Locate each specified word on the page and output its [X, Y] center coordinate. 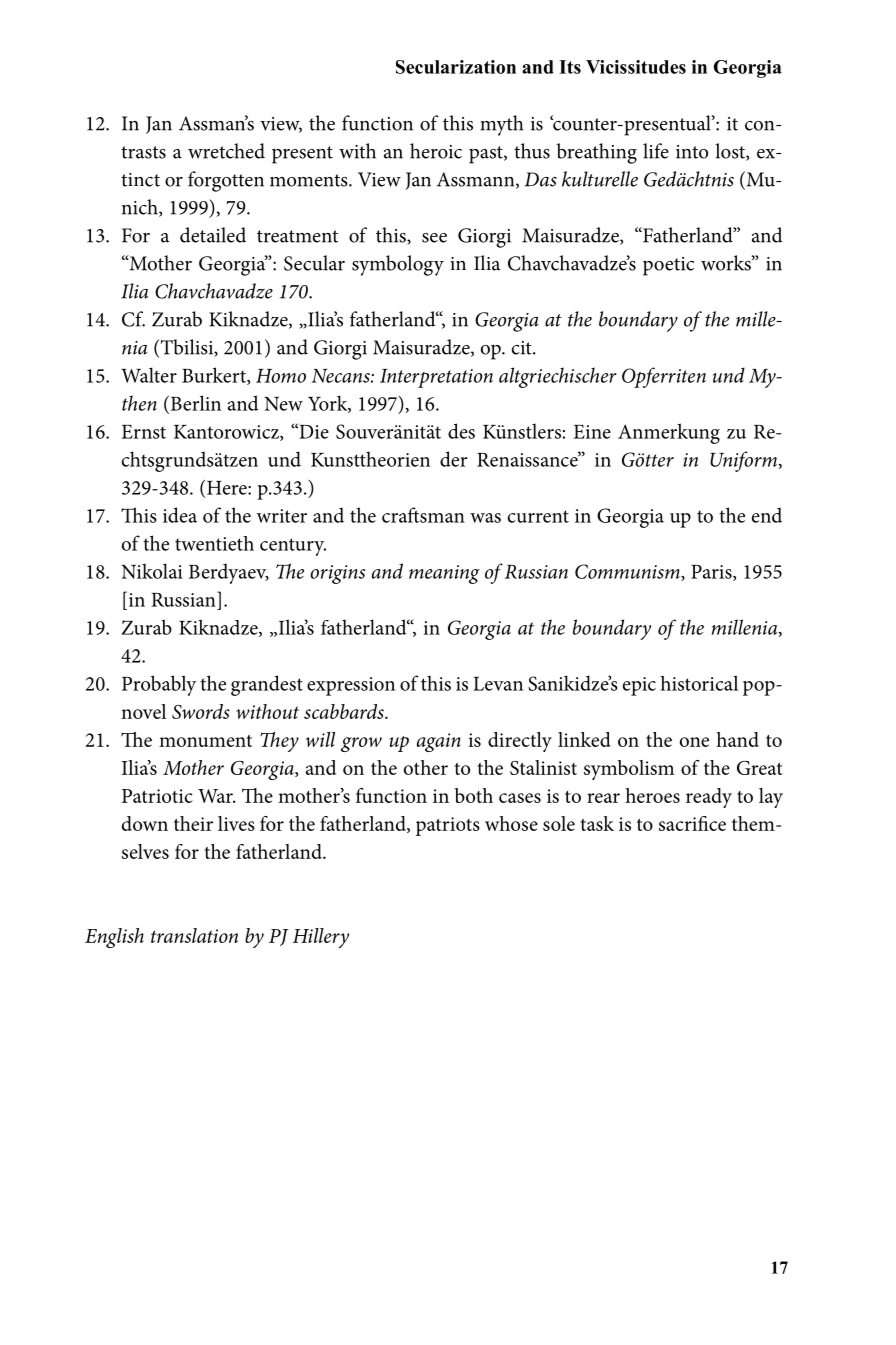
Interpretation [436, 378]
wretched [226, 151]
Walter [149, 375]
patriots [448, 826]
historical [699, 683]
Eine [592, 432]
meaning [444, 574]
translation [194, 935]
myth [501, 125]
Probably [159, 685]
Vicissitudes [636, 67]
